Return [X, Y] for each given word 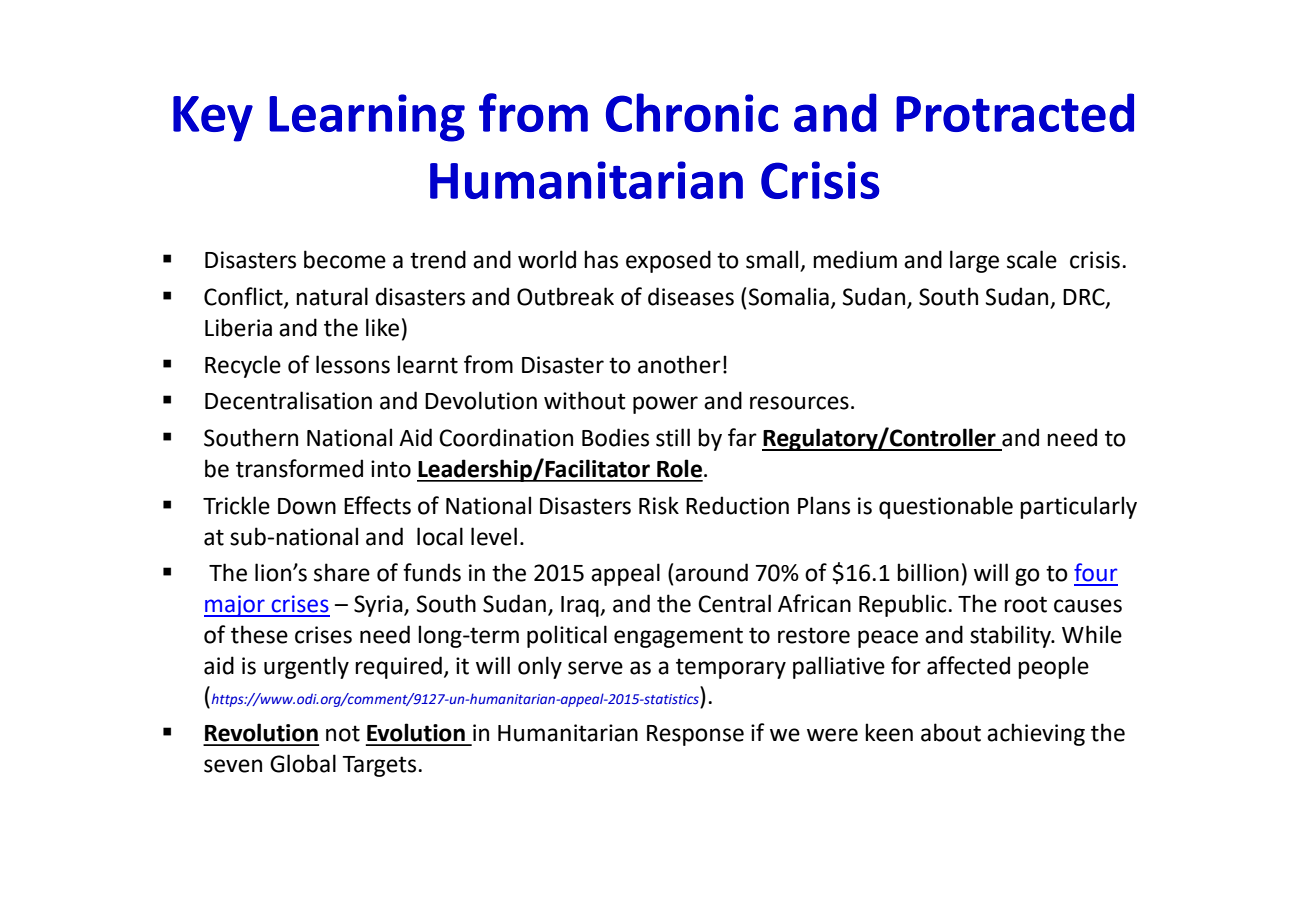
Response [695, 735]
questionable [946, 507]
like [382, 327]
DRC [1085, 298]
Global [303, 763]
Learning [367, 118]
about [951, 732]
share [342, 572]
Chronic [692, 112]
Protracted [1015, 112]
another [679, 364]
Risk [659, 505]
